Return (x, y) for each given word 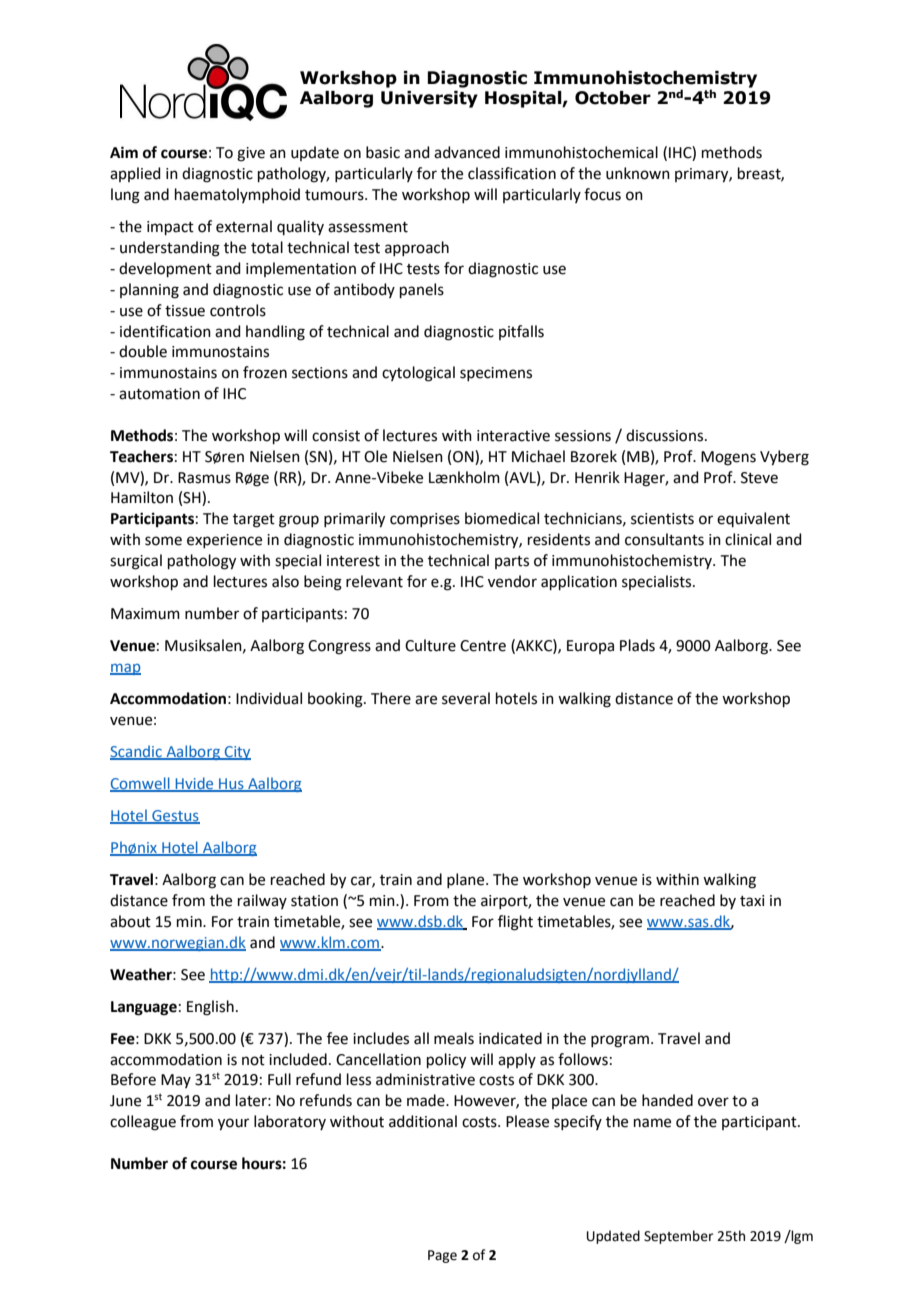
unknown (638, 173)
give (251, 154)
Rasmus (204, 478)
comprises (425, 520)
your (233, 1124)
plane (467, 880)
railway (262, 901)
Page (442, 1256)
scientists (662, 519)
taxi (752, 901)
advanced (467, 152)
